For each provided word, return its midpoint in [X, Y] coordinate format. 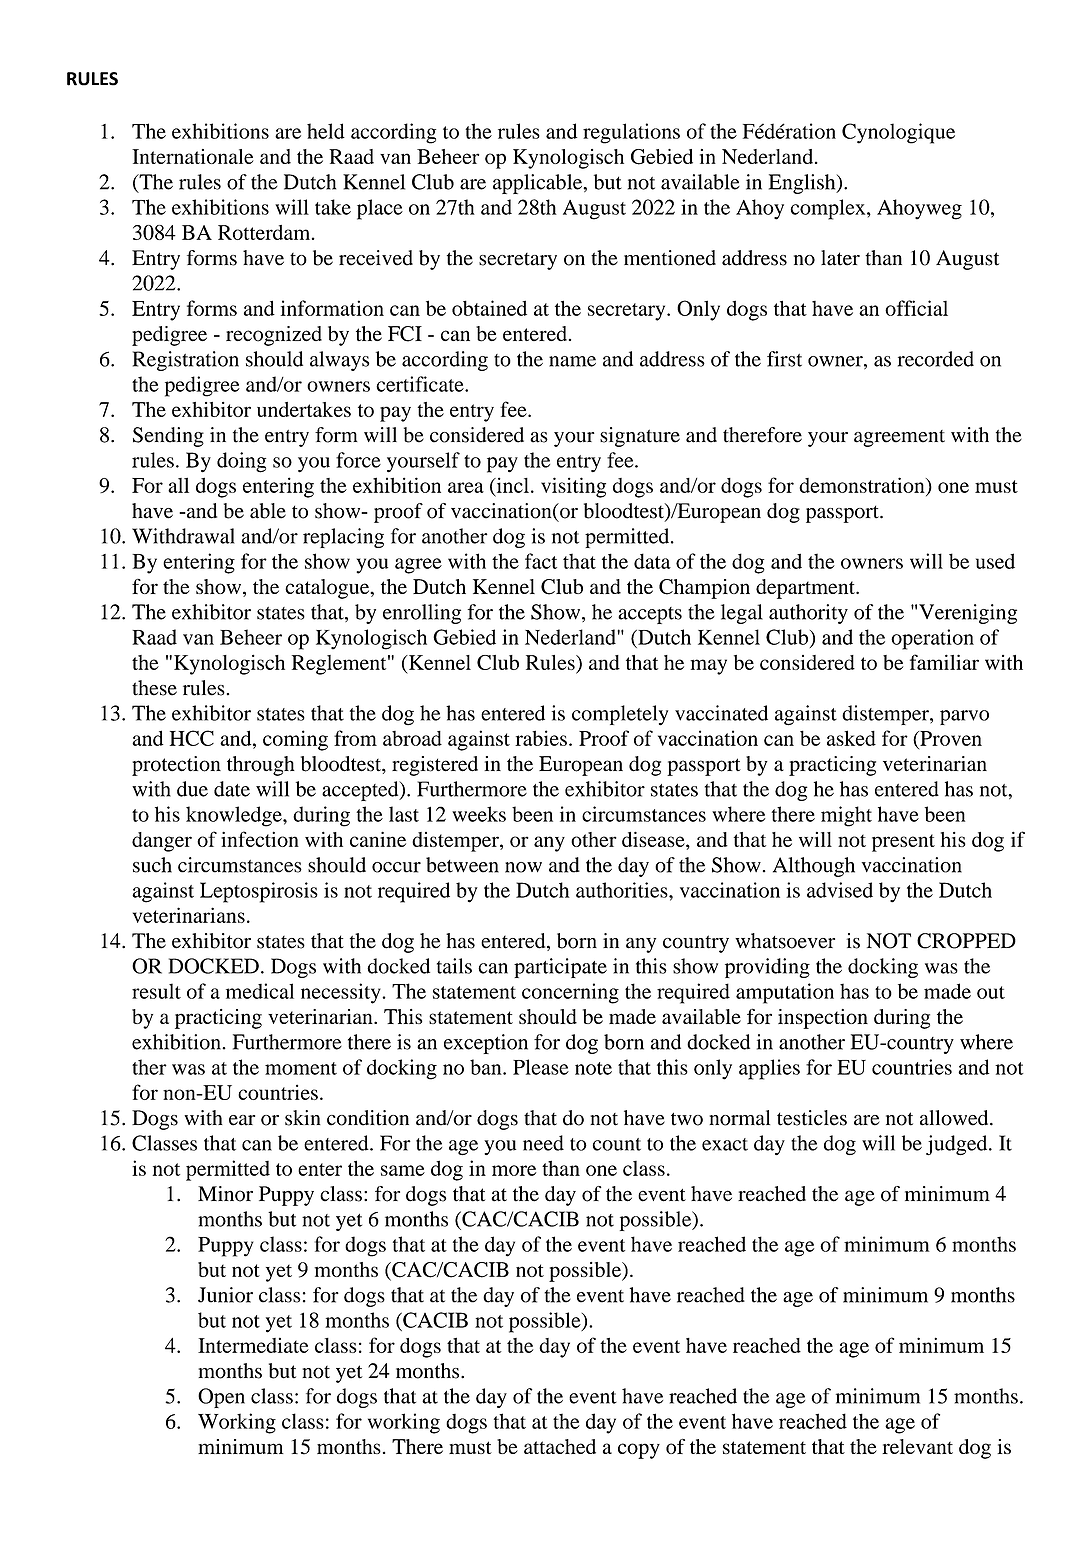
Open [221, 1398]
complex [829, 209]
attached [560, 1446]
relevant [917, 1446]
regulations [631, 133]
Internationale [193, 156]
